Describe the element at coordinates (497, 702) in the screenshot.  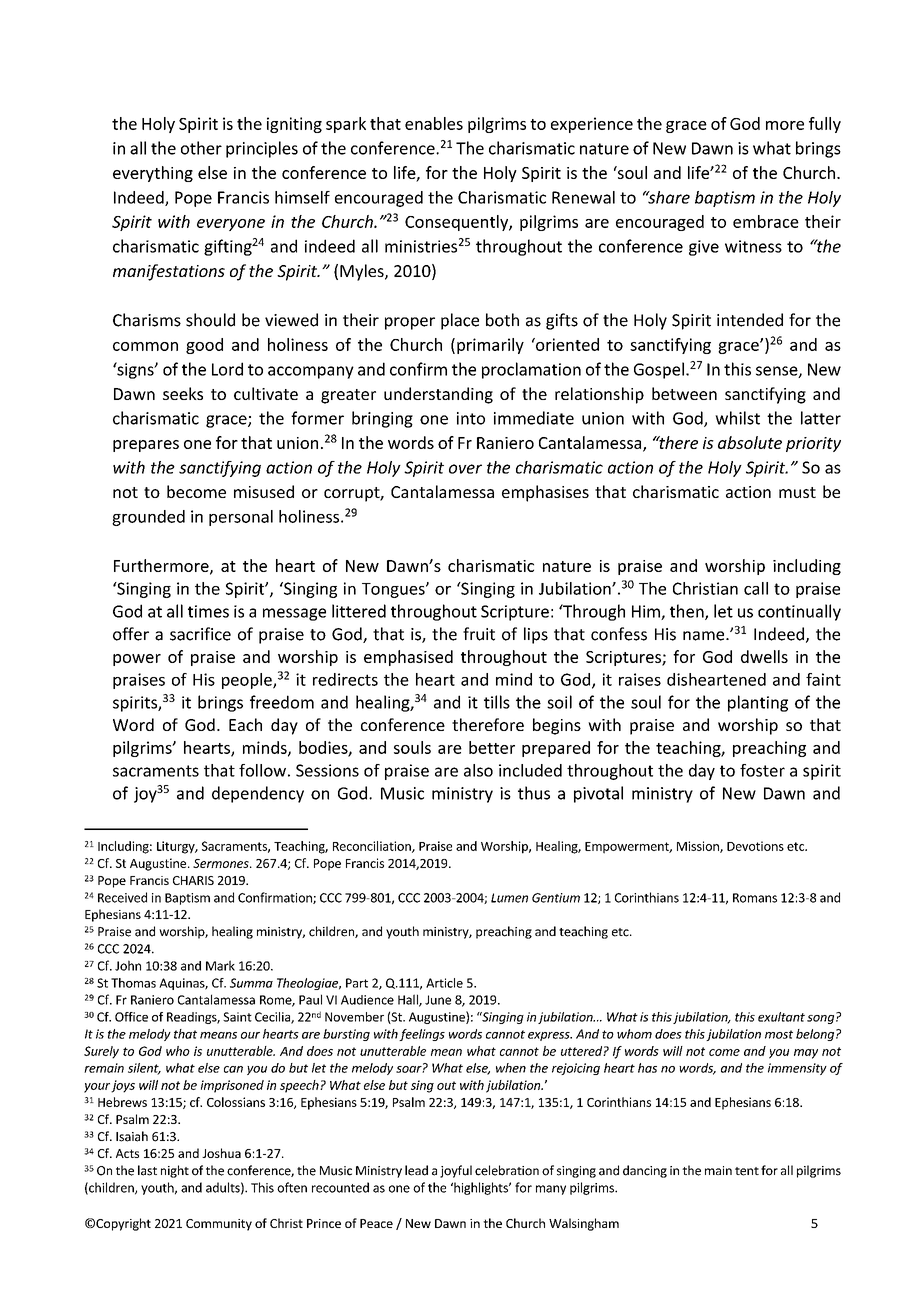
I see `tills` at that location.
